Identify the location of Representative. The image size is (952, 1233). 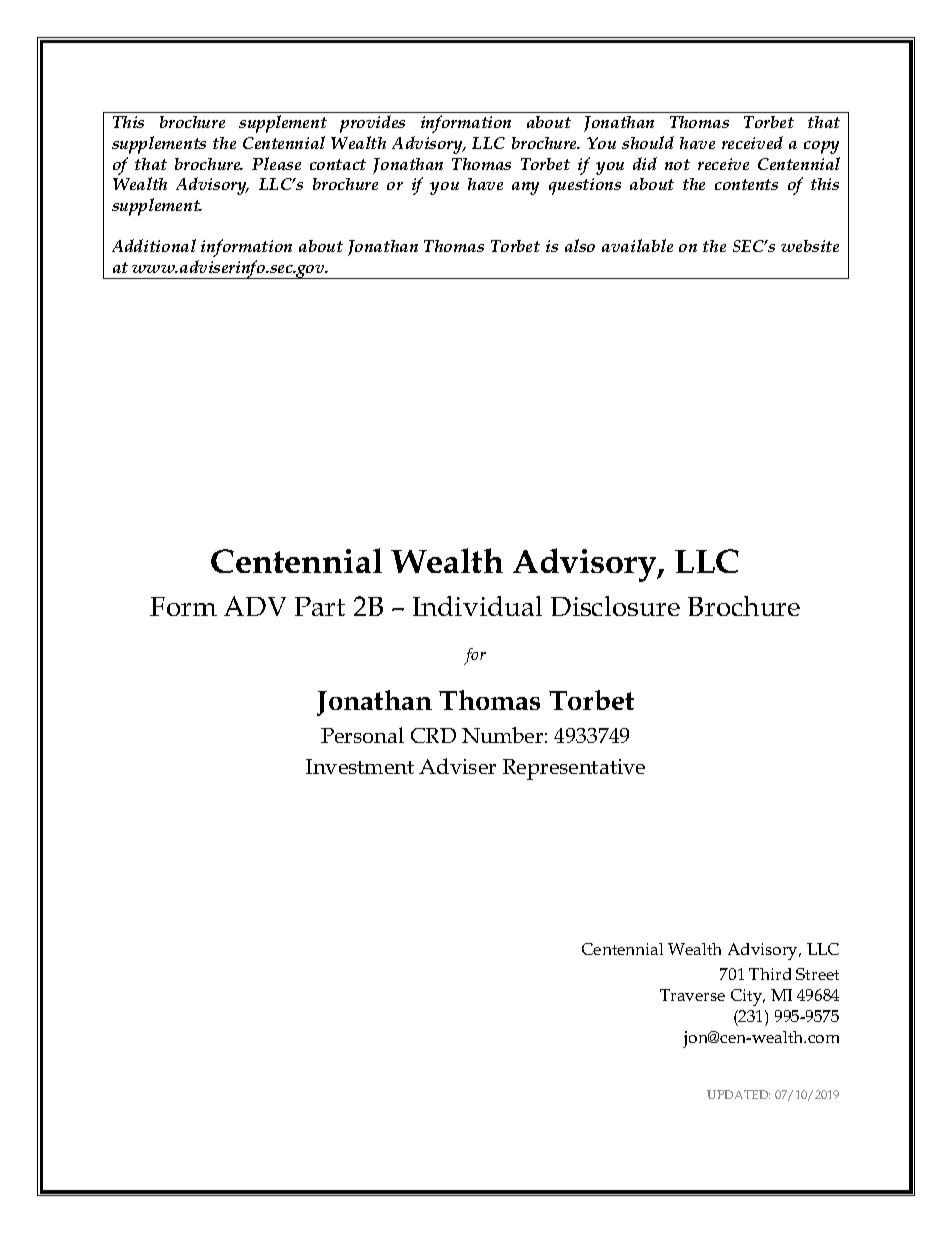
(574, 769).
